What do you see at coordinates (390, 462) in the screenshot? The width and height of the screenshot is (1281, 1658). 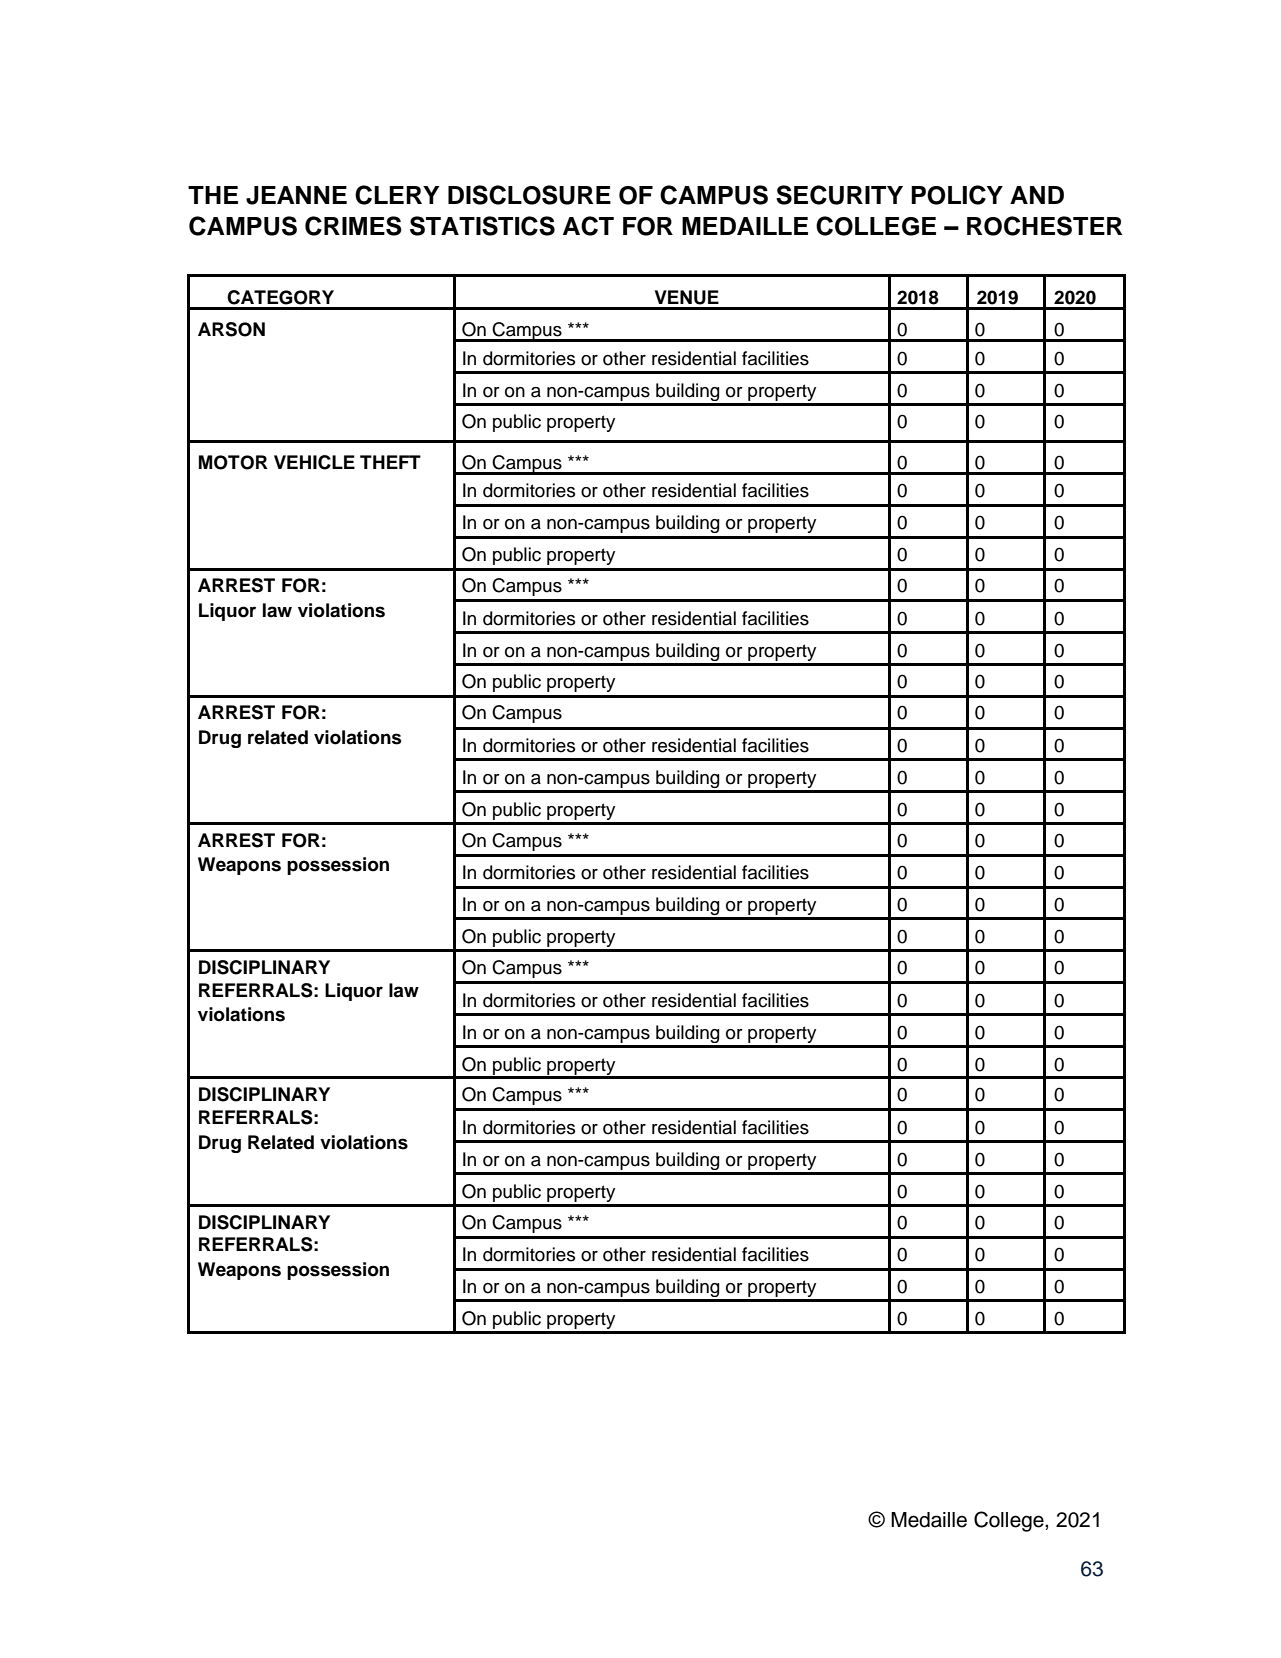 I see `THEFT` at bounding box center [390, 462].
